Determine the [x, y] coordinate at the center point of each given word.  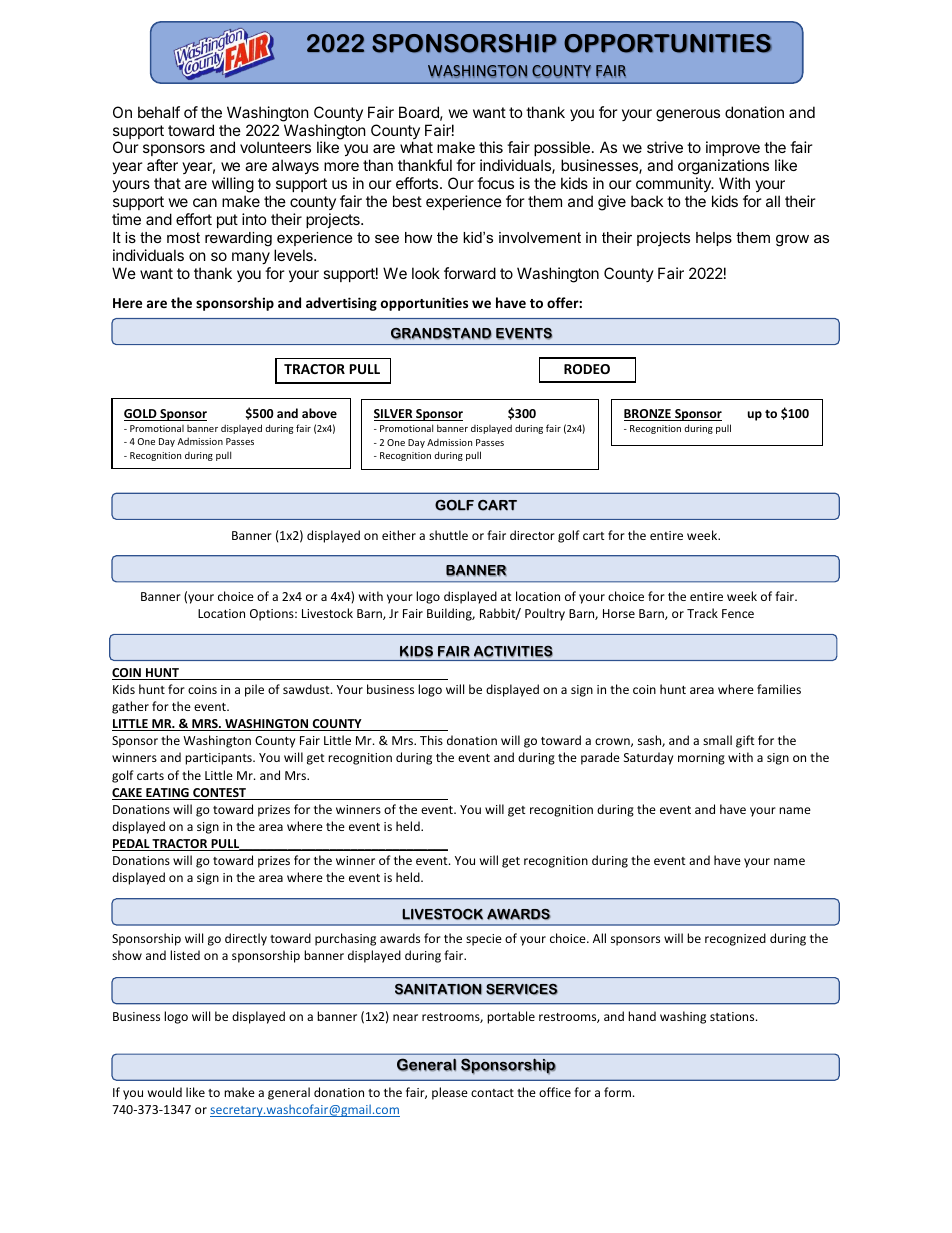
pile [254, 690]
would [165, 1092]
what [416, 147]
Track [702, 613]
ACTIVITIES [513, 652]
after [162, 165]
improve [733, 150]
